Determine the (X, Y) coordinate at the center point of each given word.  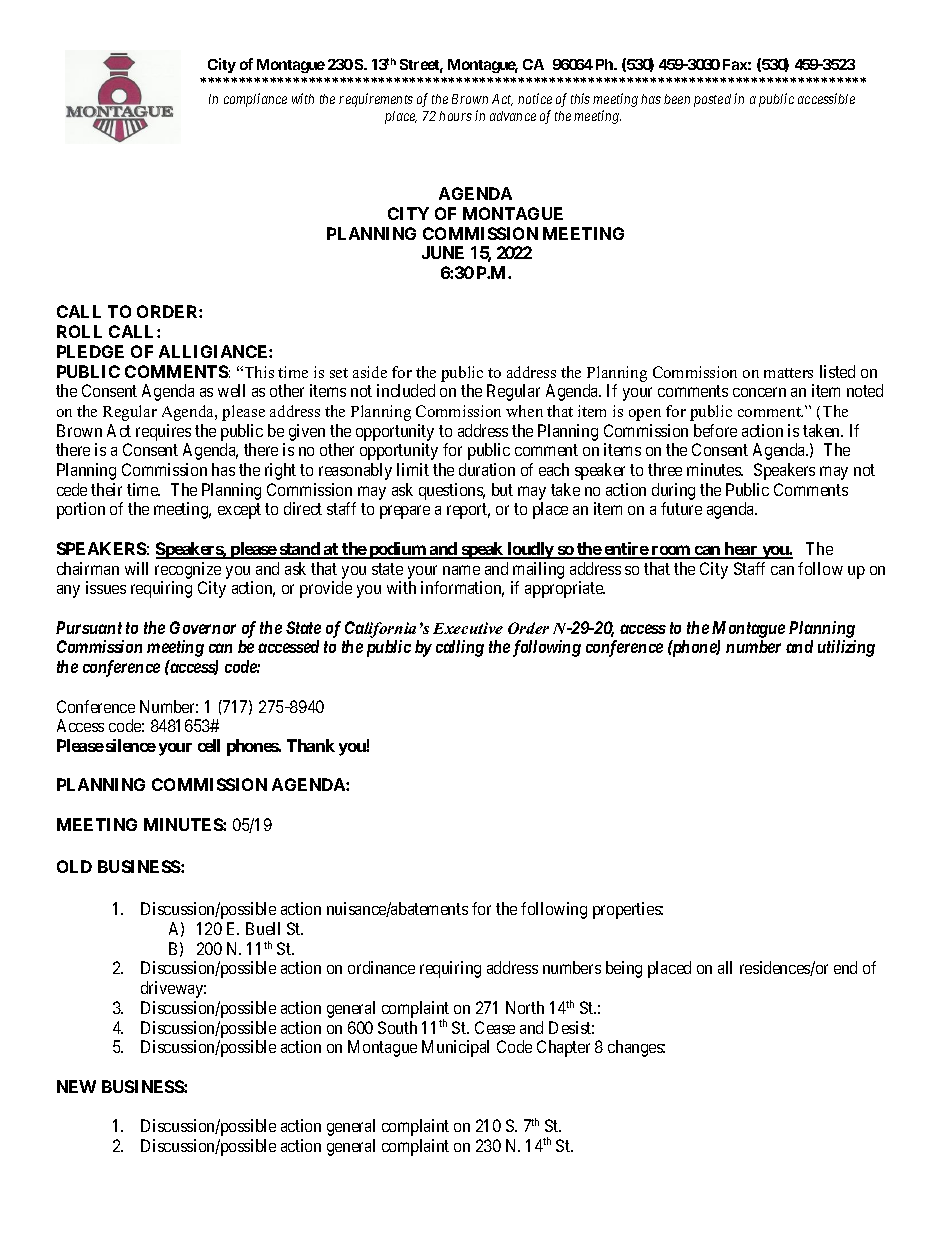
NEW (76, 1086)
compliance (255, 100)
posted (712, 100)
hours (455, 116)
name (461, 570)
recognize (188, 570)
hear (741, 550)
